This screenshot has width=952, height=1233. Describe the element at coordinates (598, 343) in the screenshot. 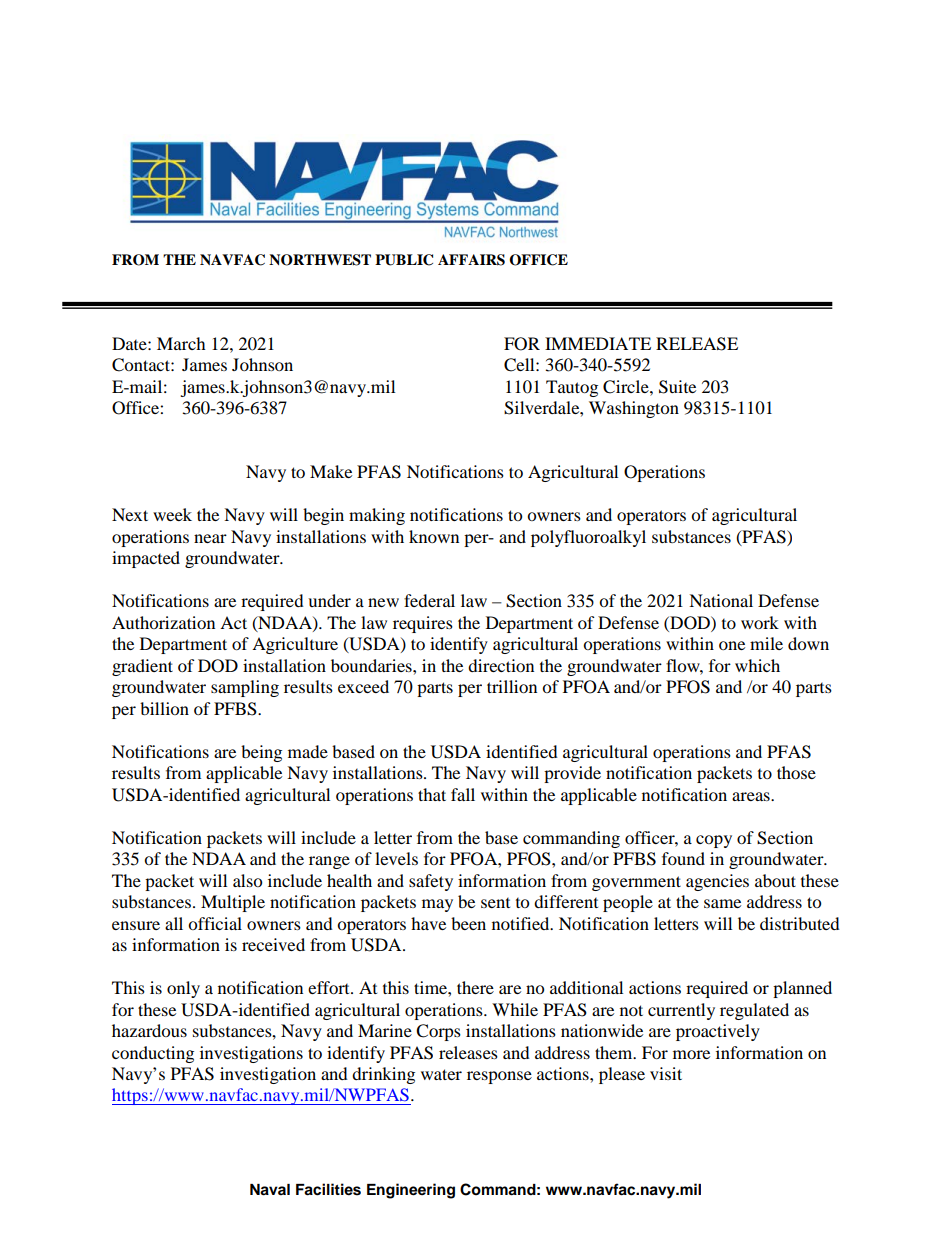

I see `IMMEDIATE` at that location.
